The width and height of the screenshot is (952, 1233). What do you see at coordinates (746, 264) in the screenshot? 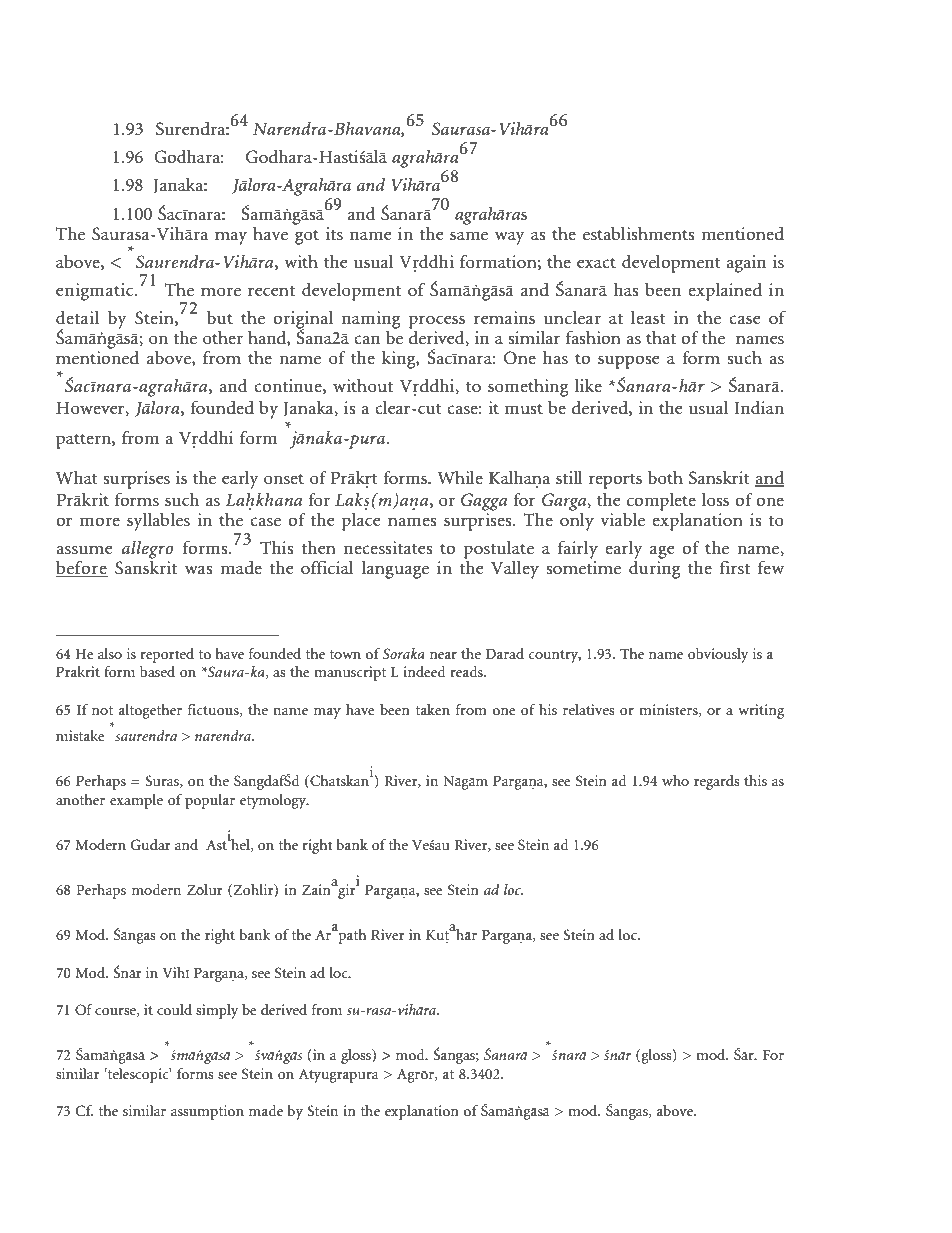
I see `again` at bounding box center [746, 264].
